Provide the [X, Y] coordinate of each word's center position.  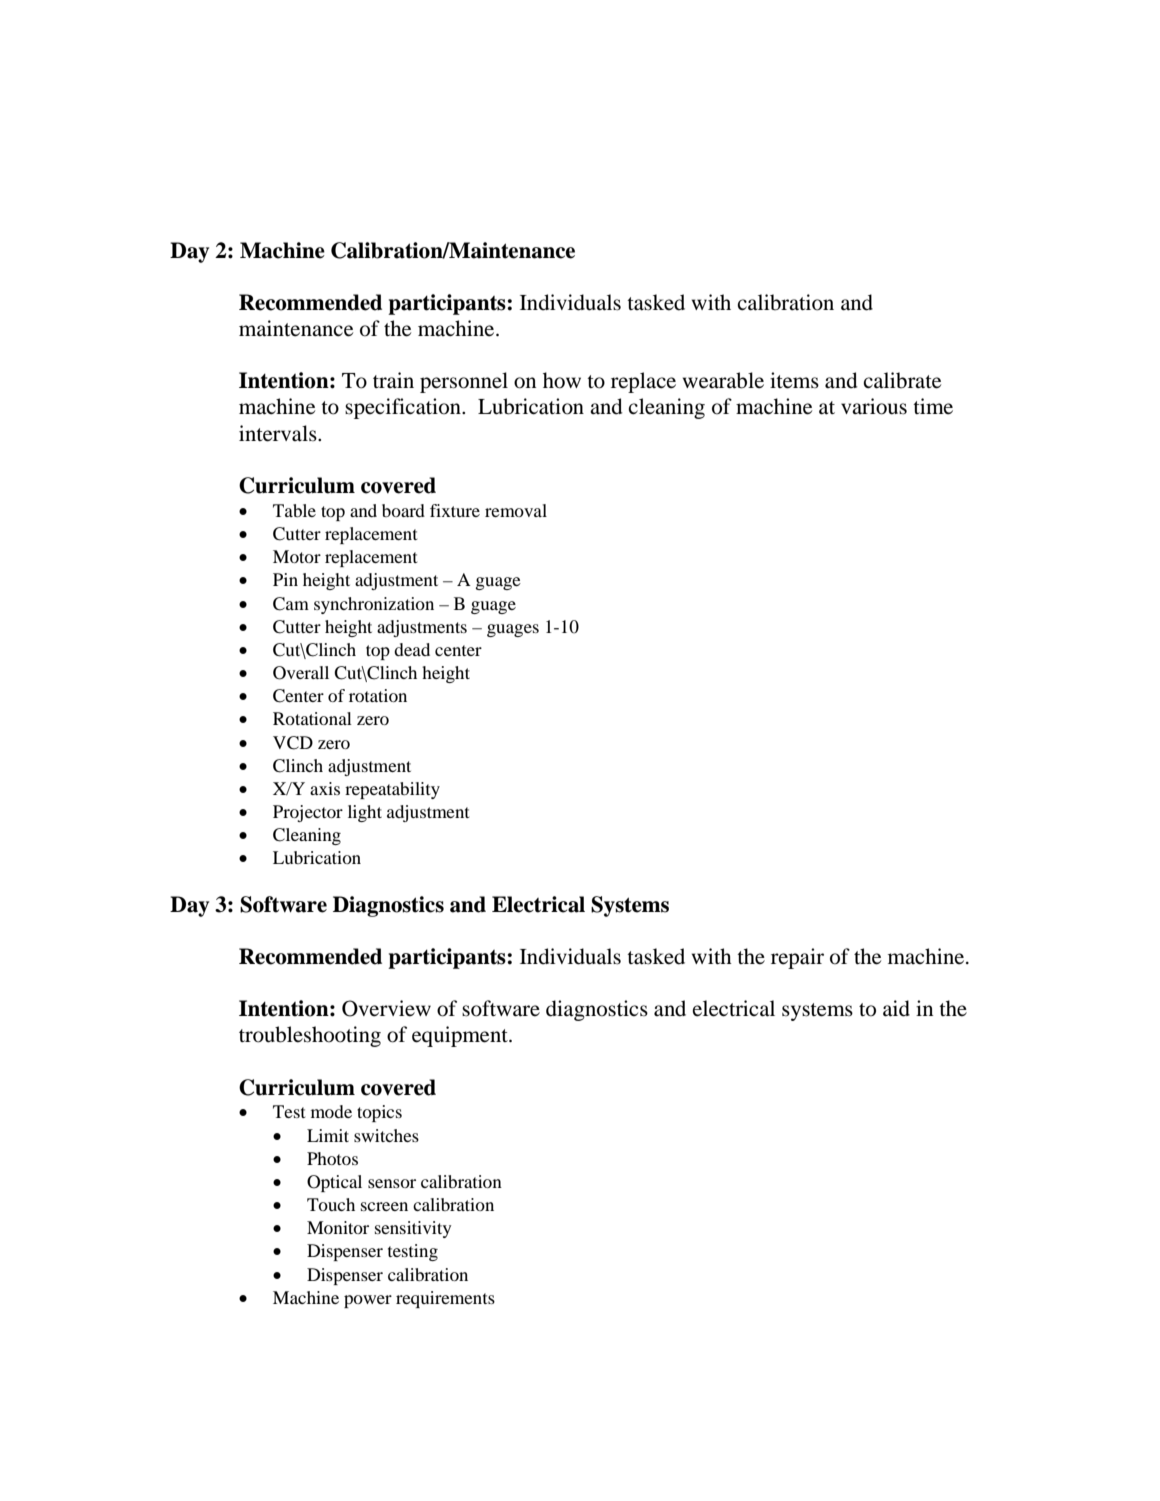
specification [404, 408]
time [933, 406]
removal [516, 510]
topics [379, 1113]
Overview [386, 1008]
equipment [461, 1036]
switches [386, 1135]
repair [797, 958]
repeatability [392, 790]
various [874, 406]
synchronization [374, 605]
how [562, 380]
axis [325, 788]
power [368, 1301]
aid [896, 1008]
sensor [392, 1183]
